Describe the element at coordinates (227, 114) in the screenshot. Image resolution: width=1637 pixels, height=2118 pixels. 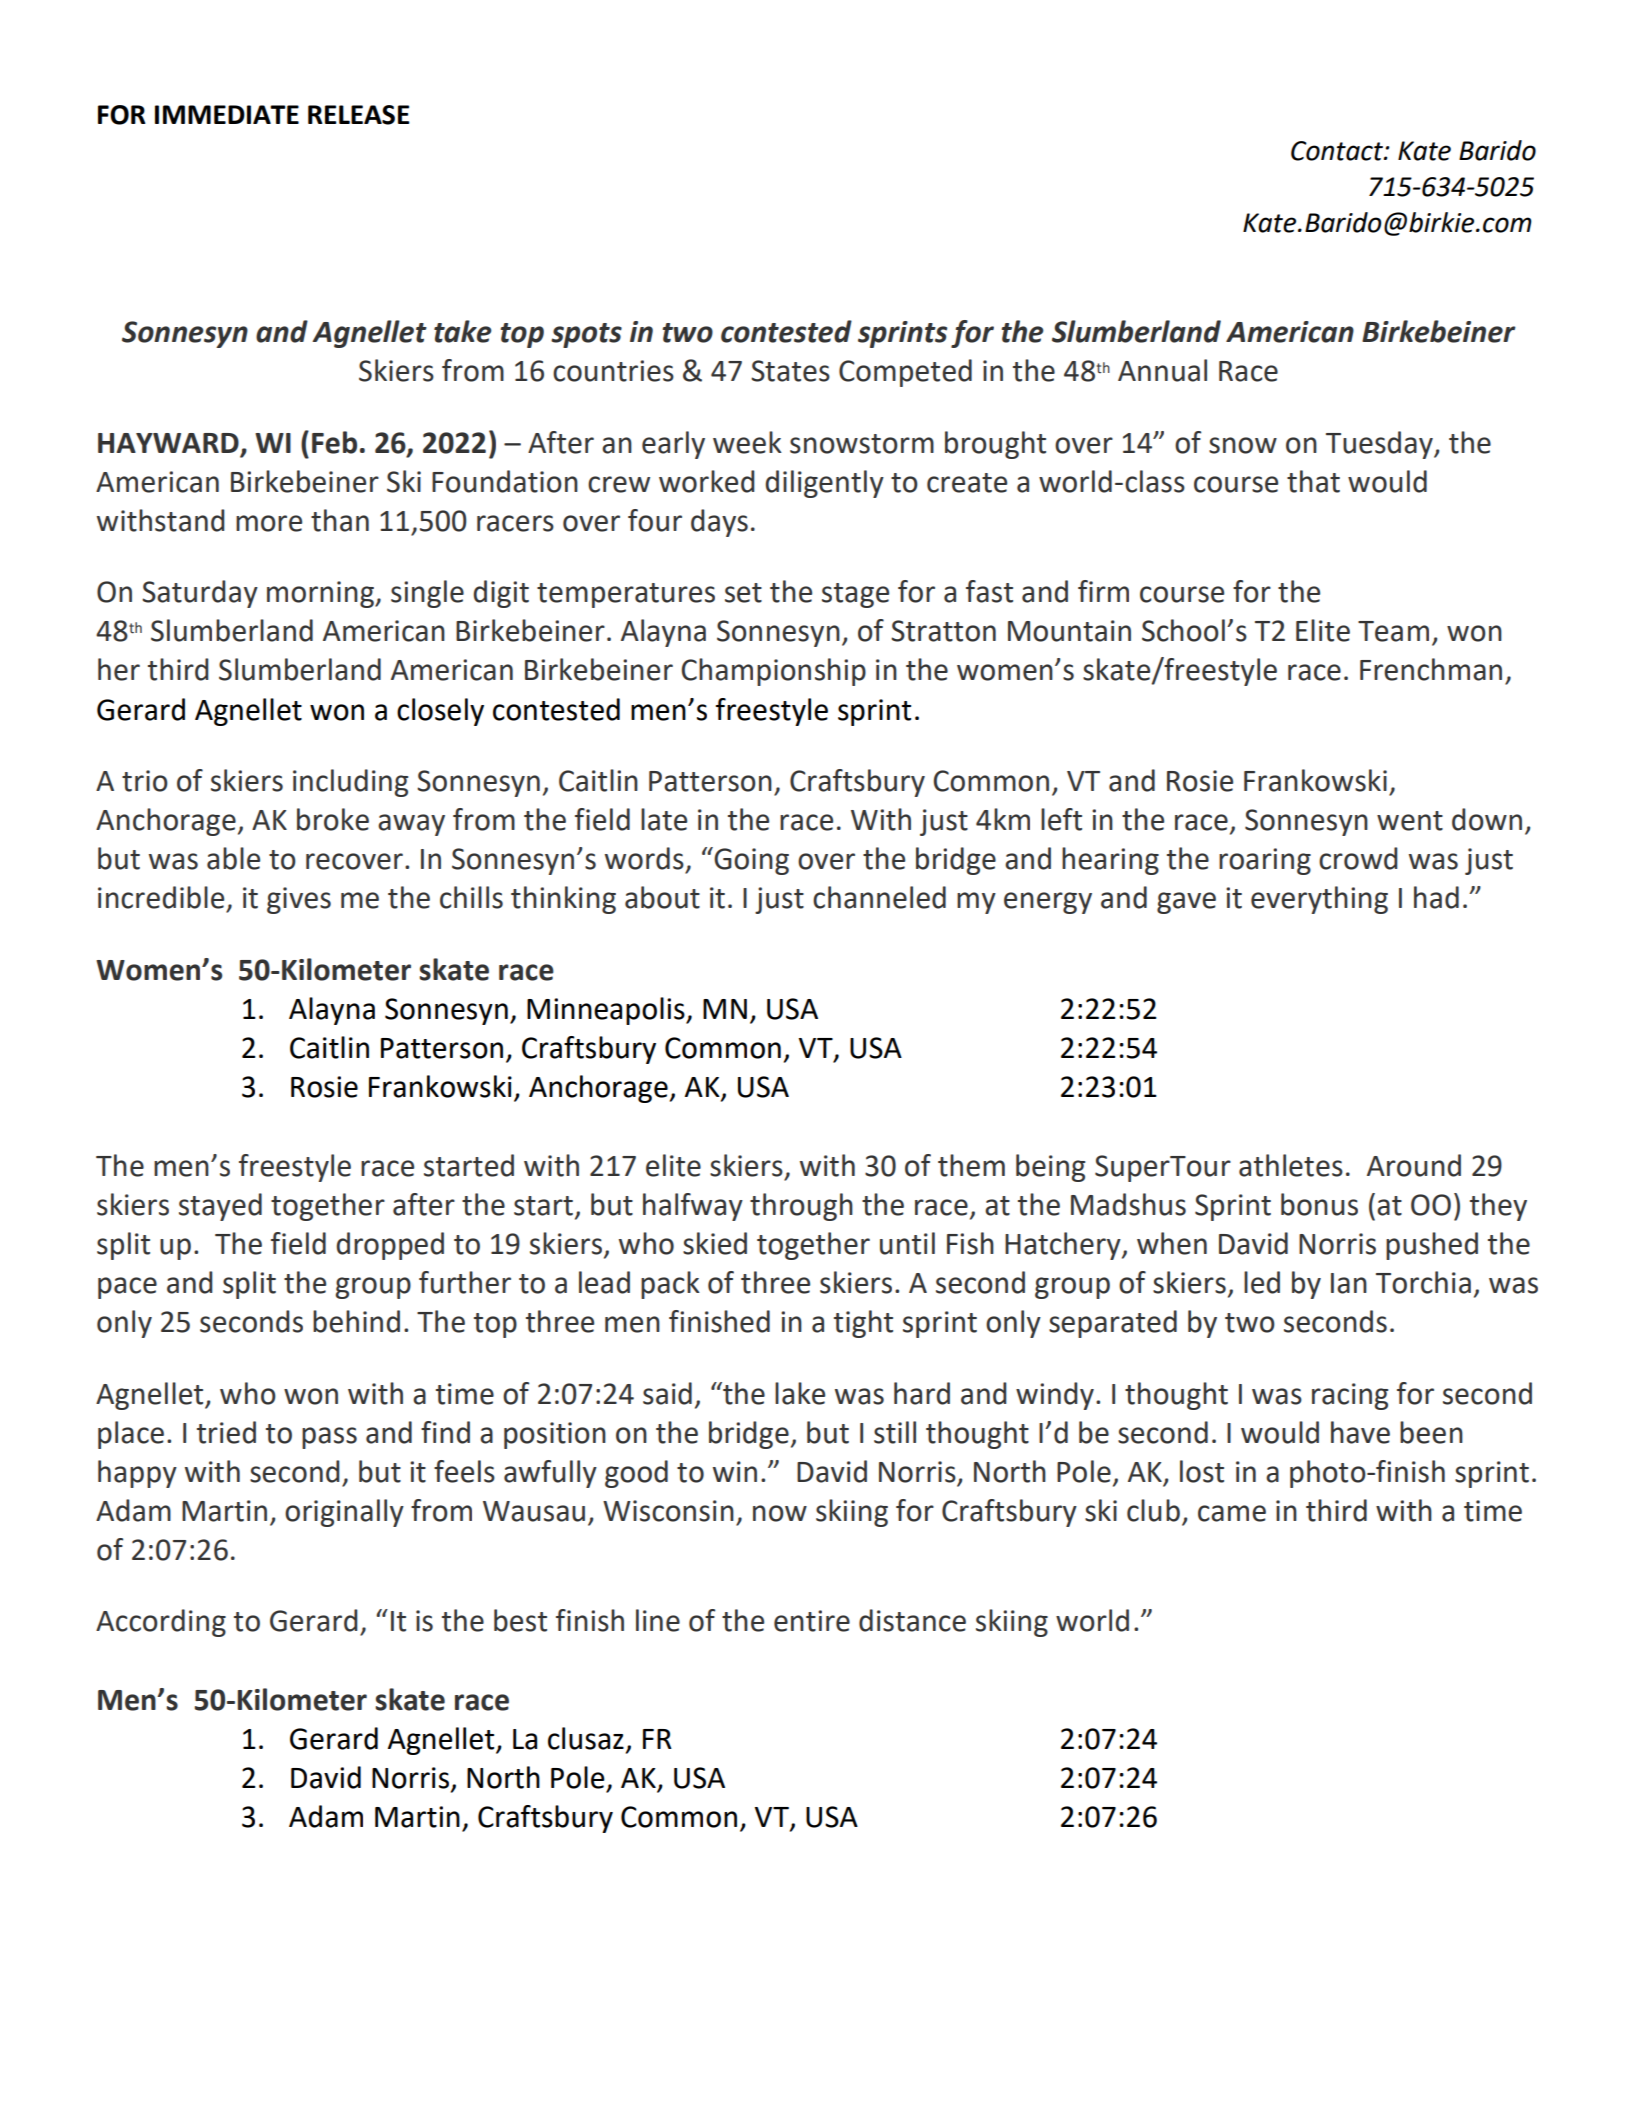
I see `IMMEDIATE` at that location.
